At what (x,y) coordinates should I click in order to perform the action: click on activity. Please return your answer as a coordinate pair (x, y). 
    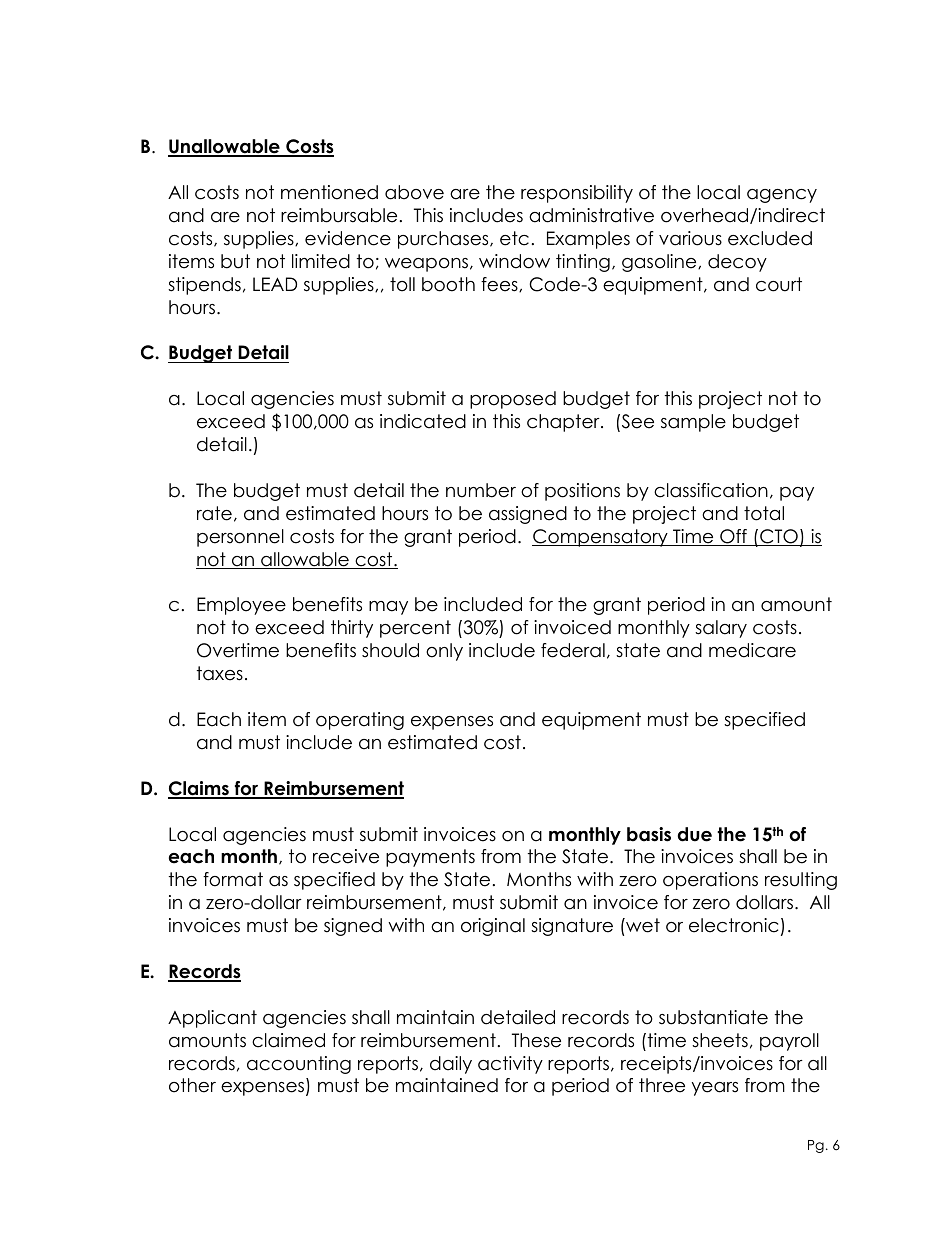
    Looking at the image, I should click on (510, 1065).
